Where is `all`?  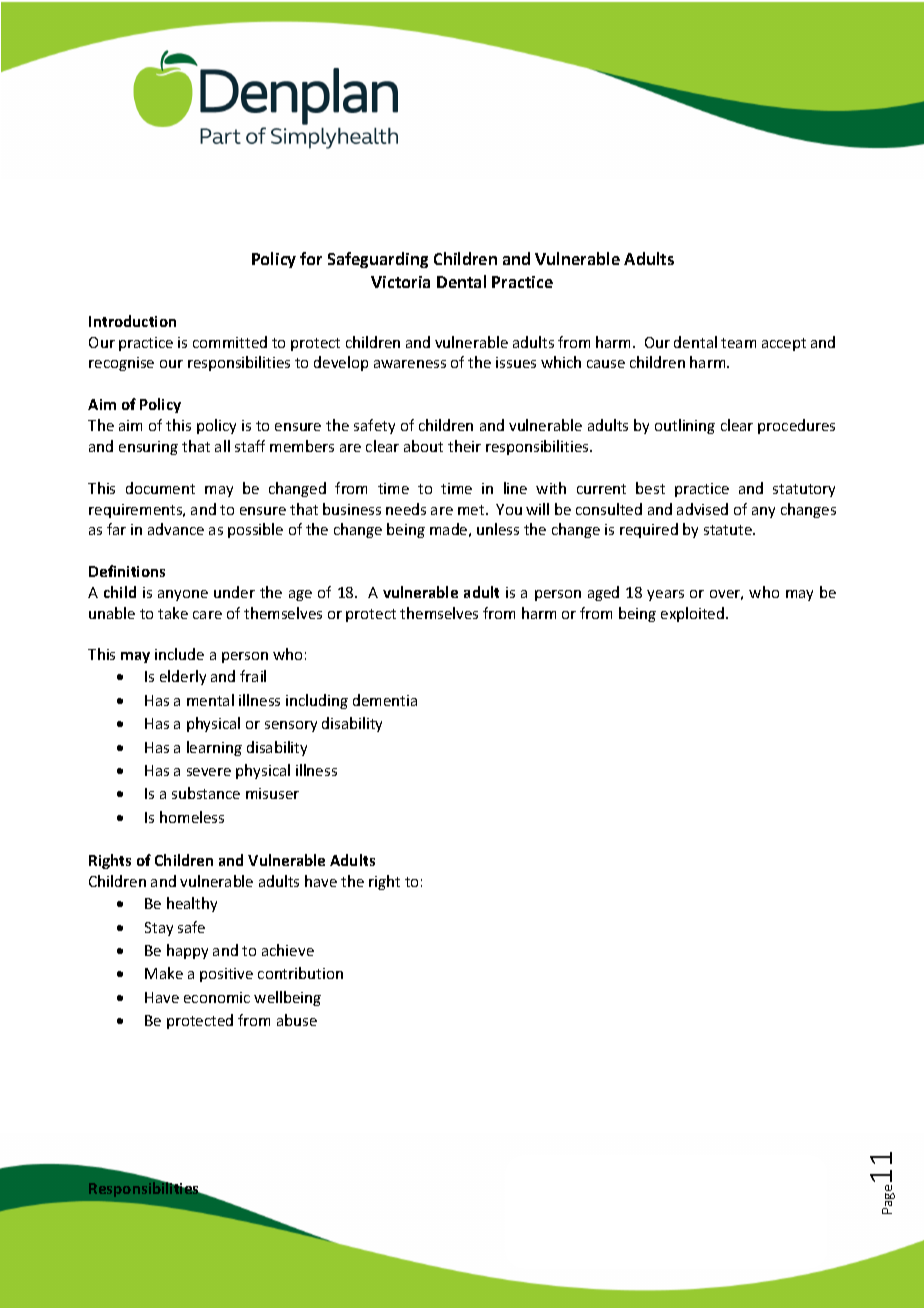 all is located at coordinates (222, 446).
